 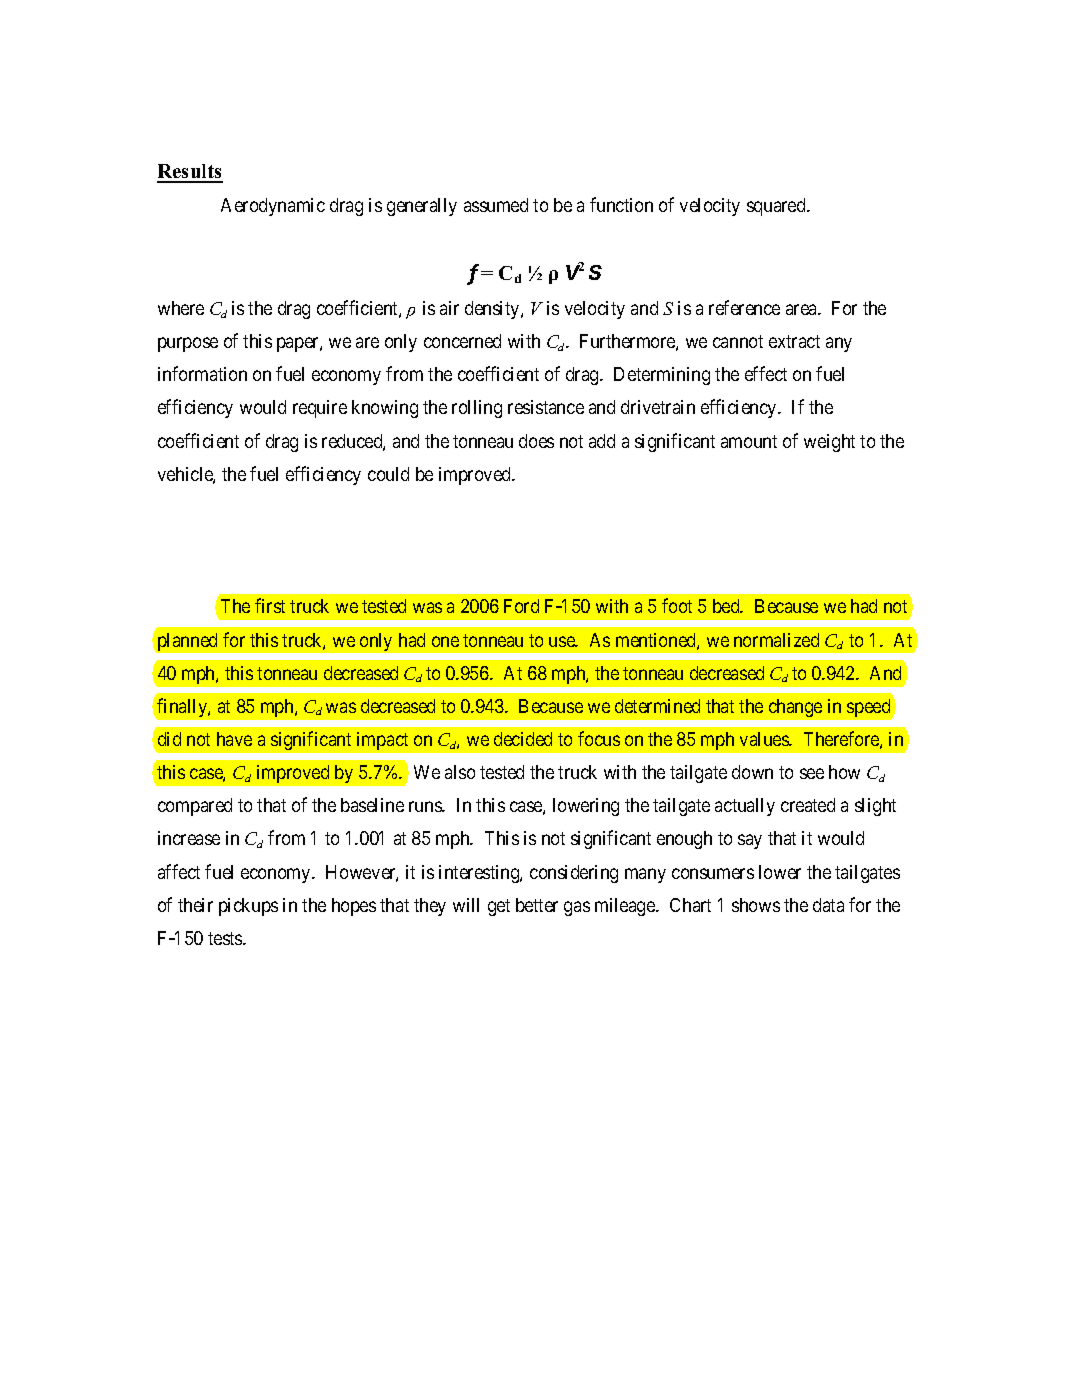 I want to click on does, so click(x=536, y=441).
